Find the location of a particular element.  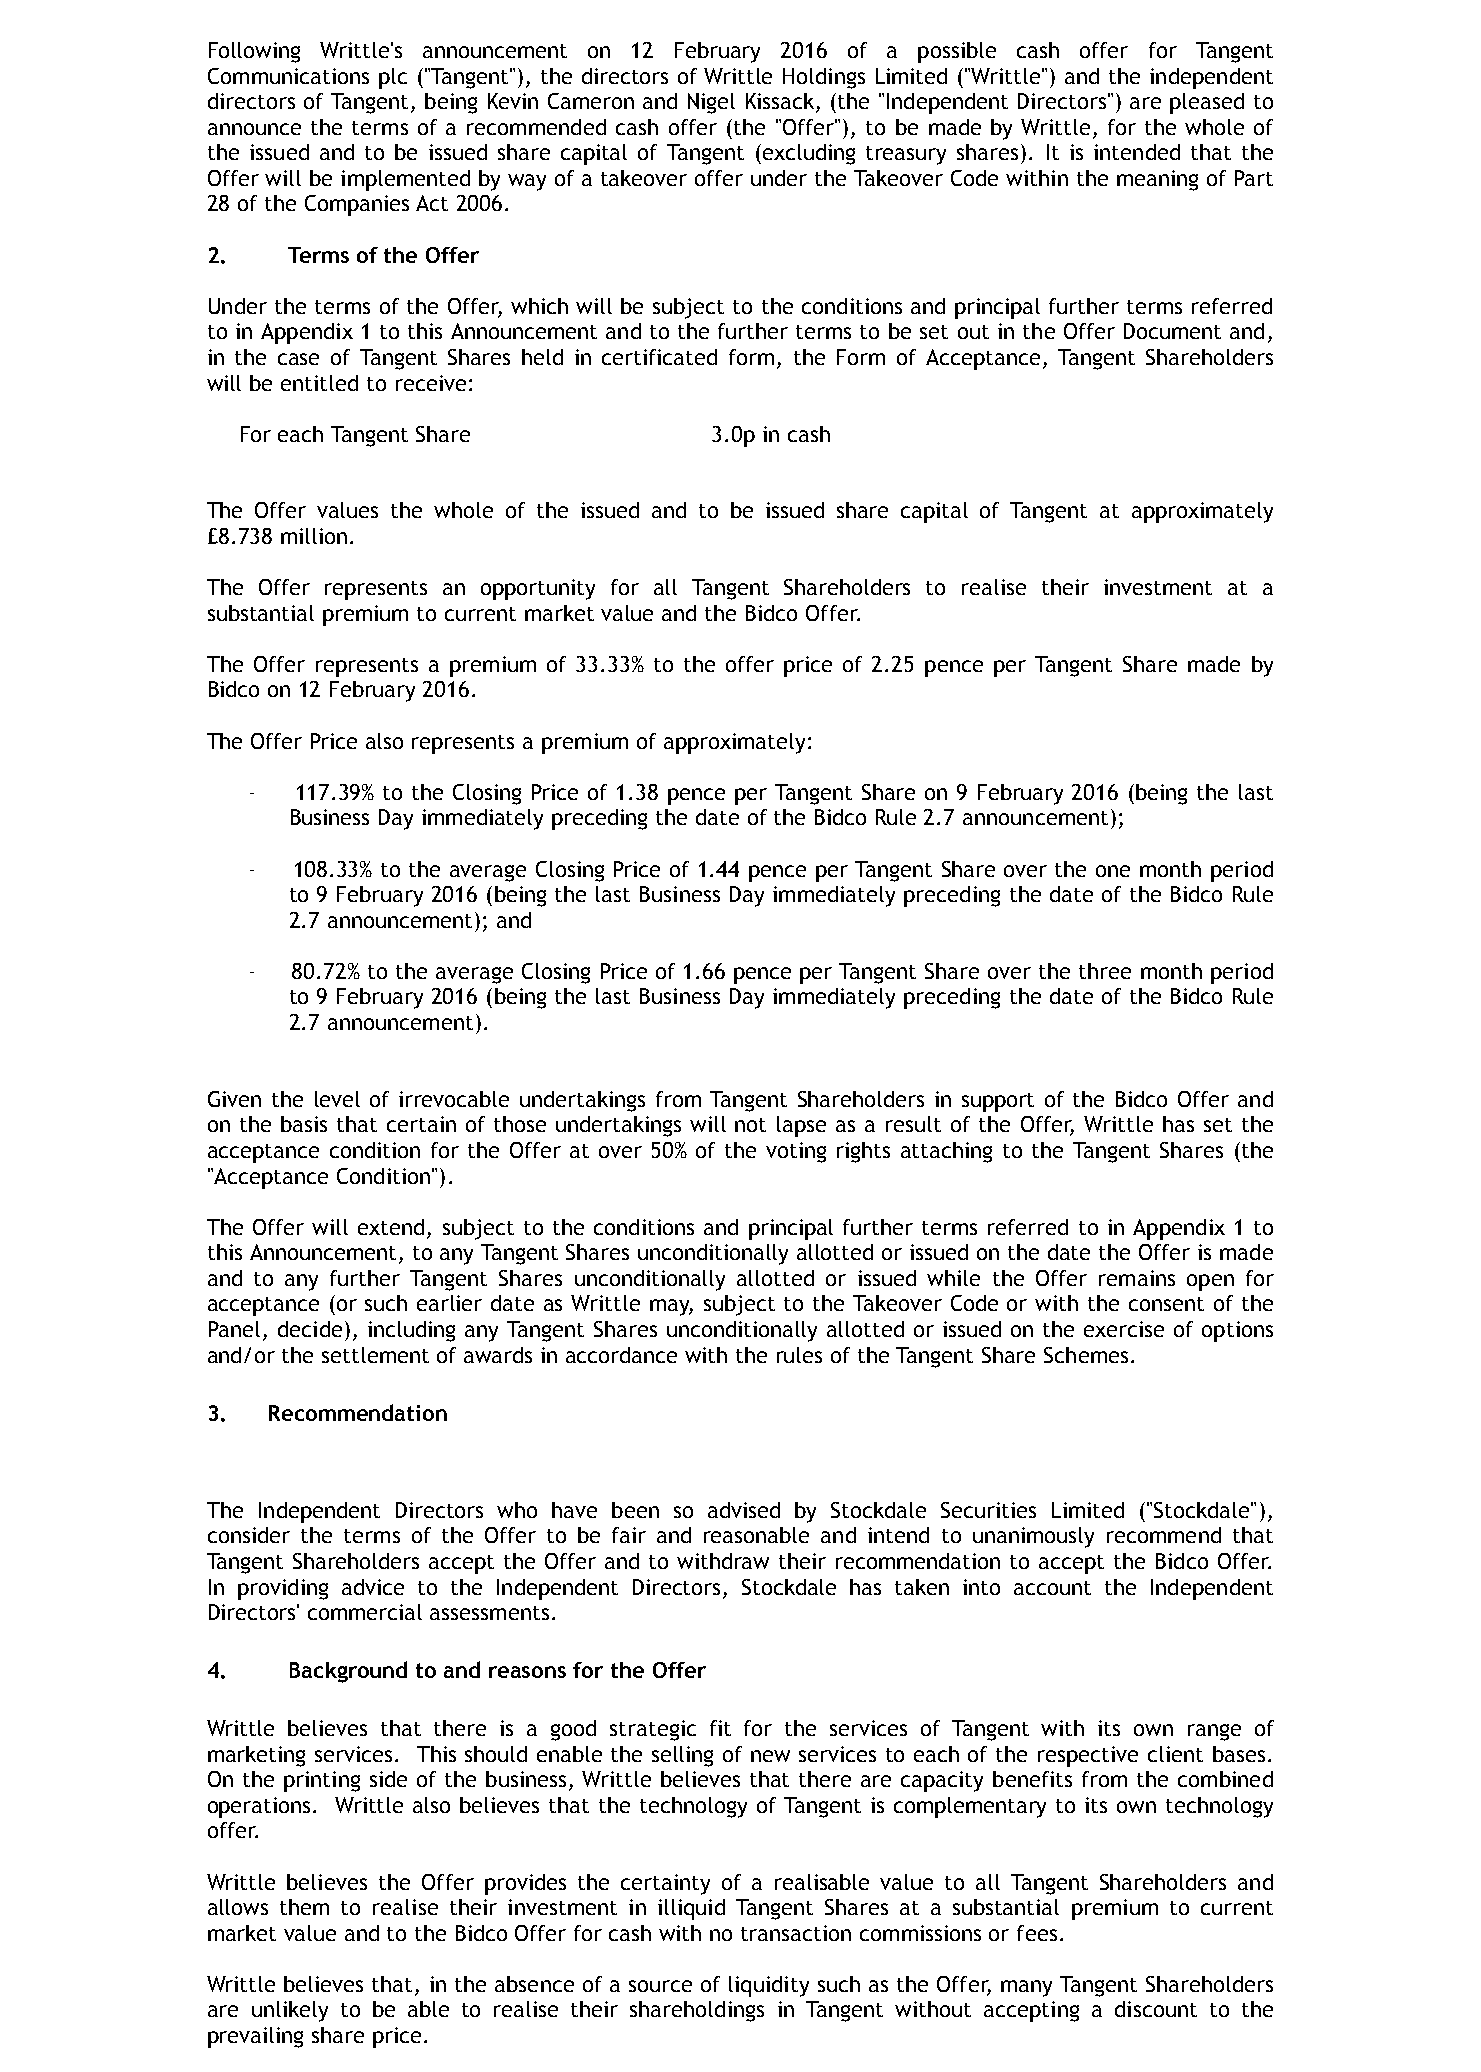

meaning is located at coordinates (1157, 180).
